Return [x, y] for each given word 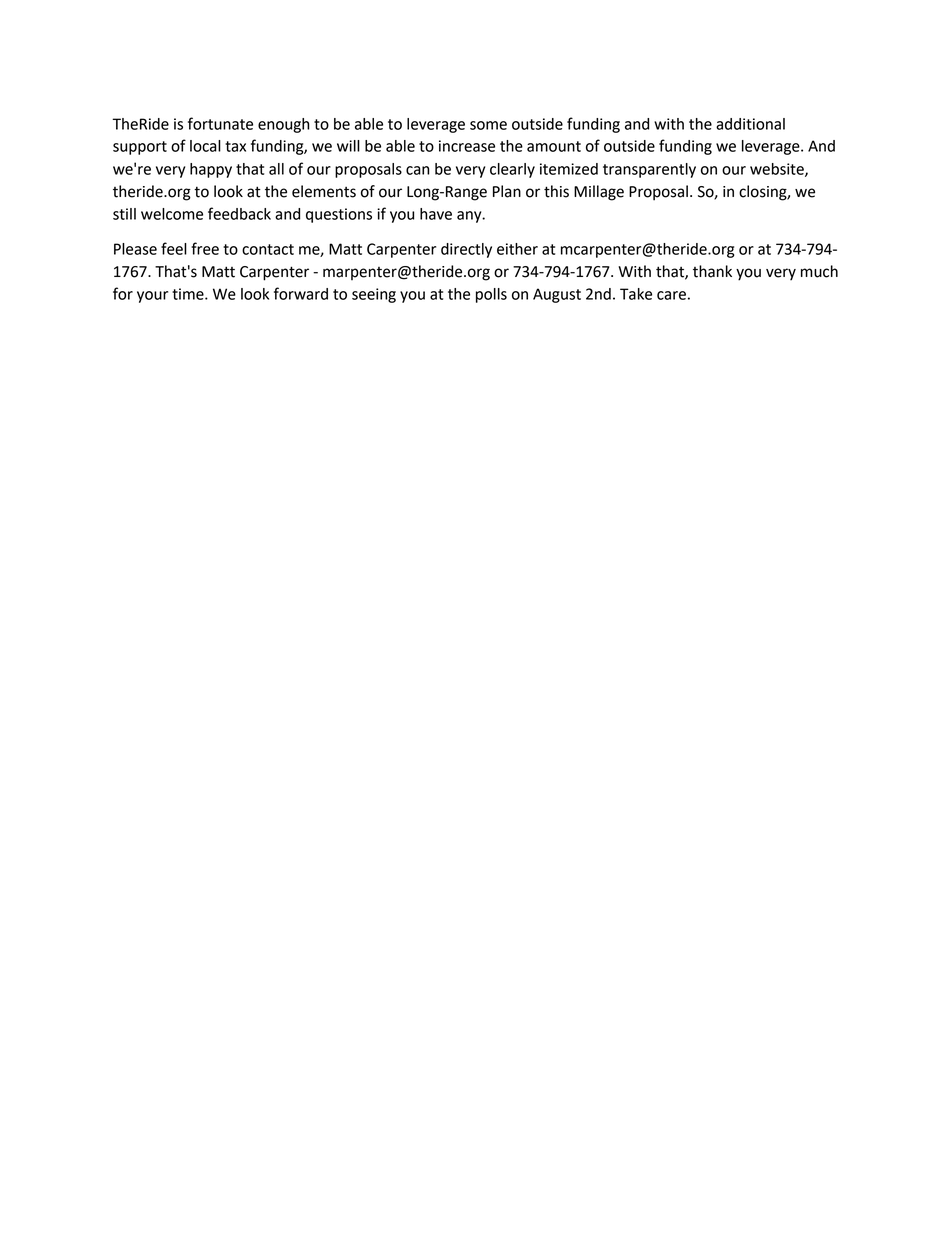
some [488, 125]
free [205, 248]
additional [750, 124]
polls [491, 295]
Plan [507, 191]
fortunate [220, 123]
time [189, 294]
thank [712, 271]
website [778, 170]
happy [211, 170]
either [517, 249]
